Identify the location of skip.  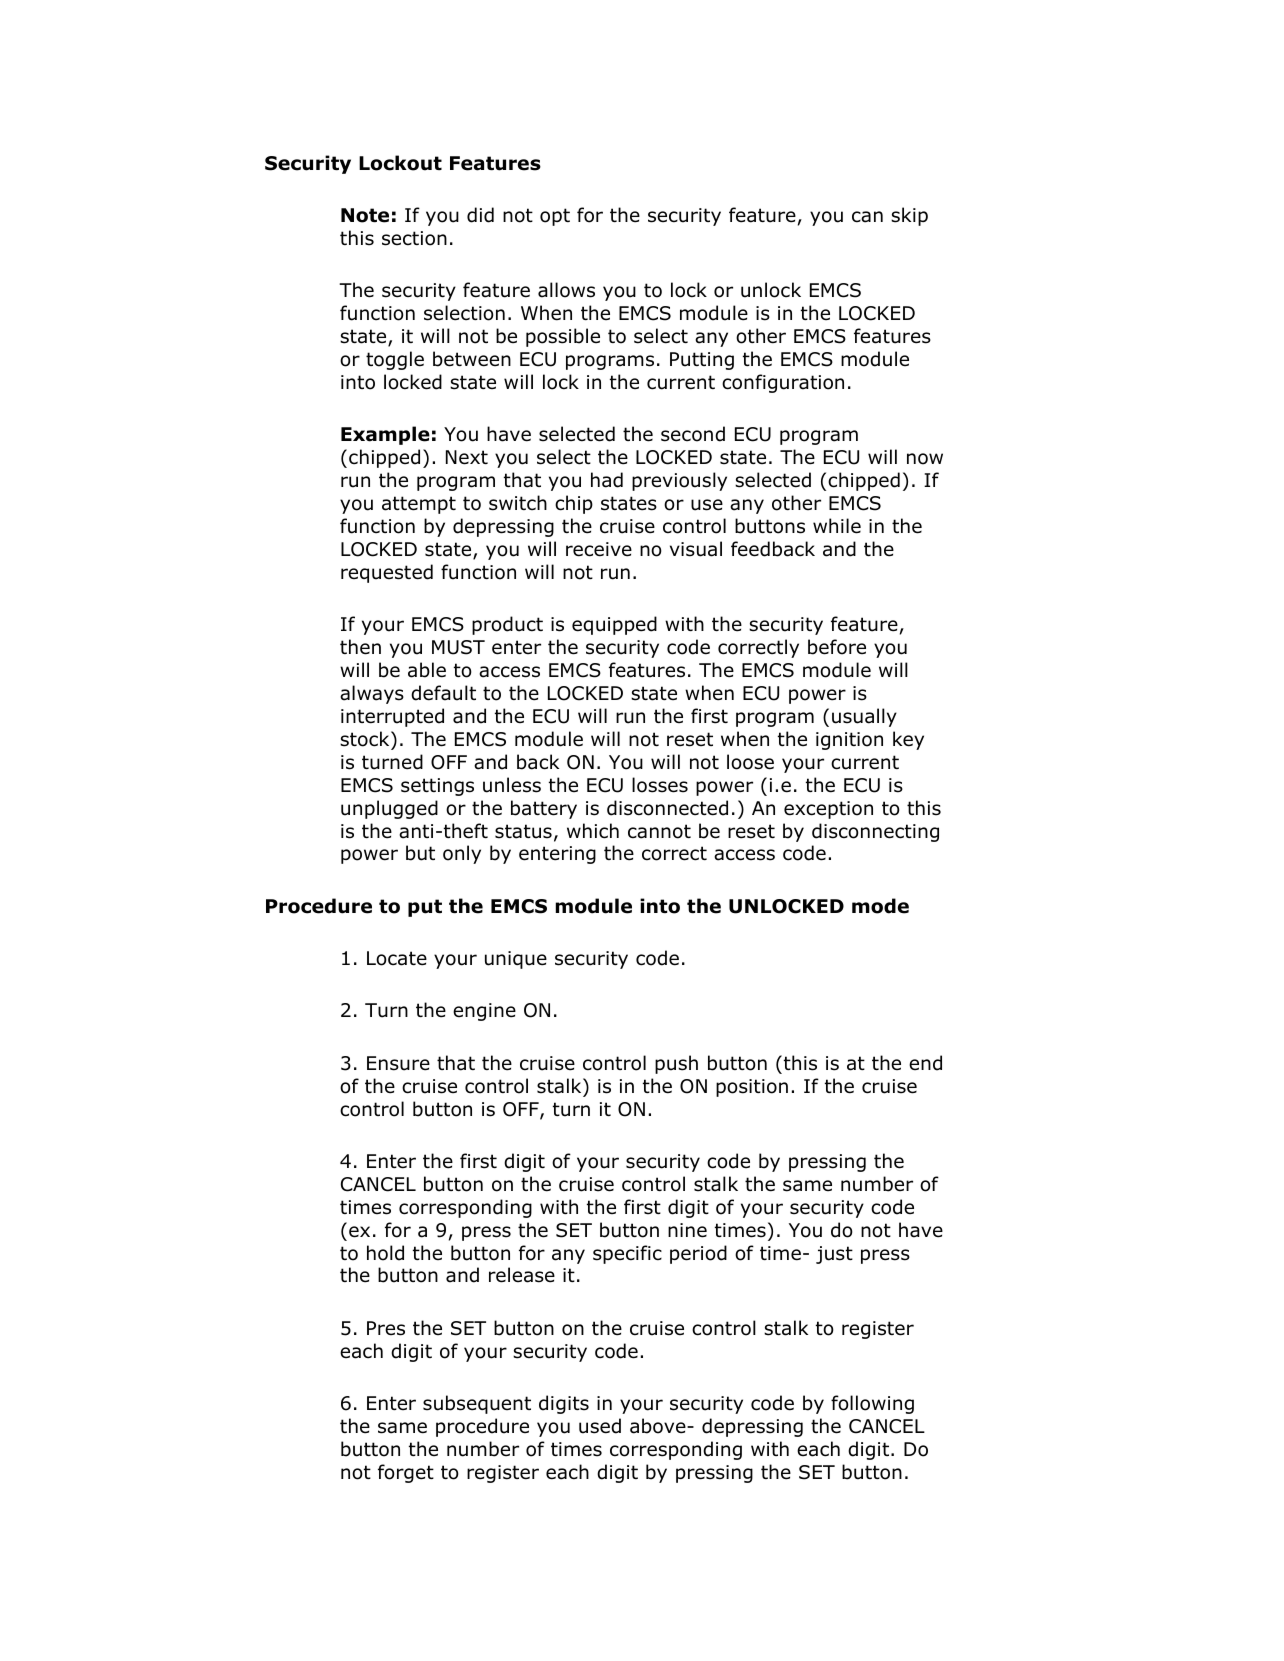
(909, 216).
